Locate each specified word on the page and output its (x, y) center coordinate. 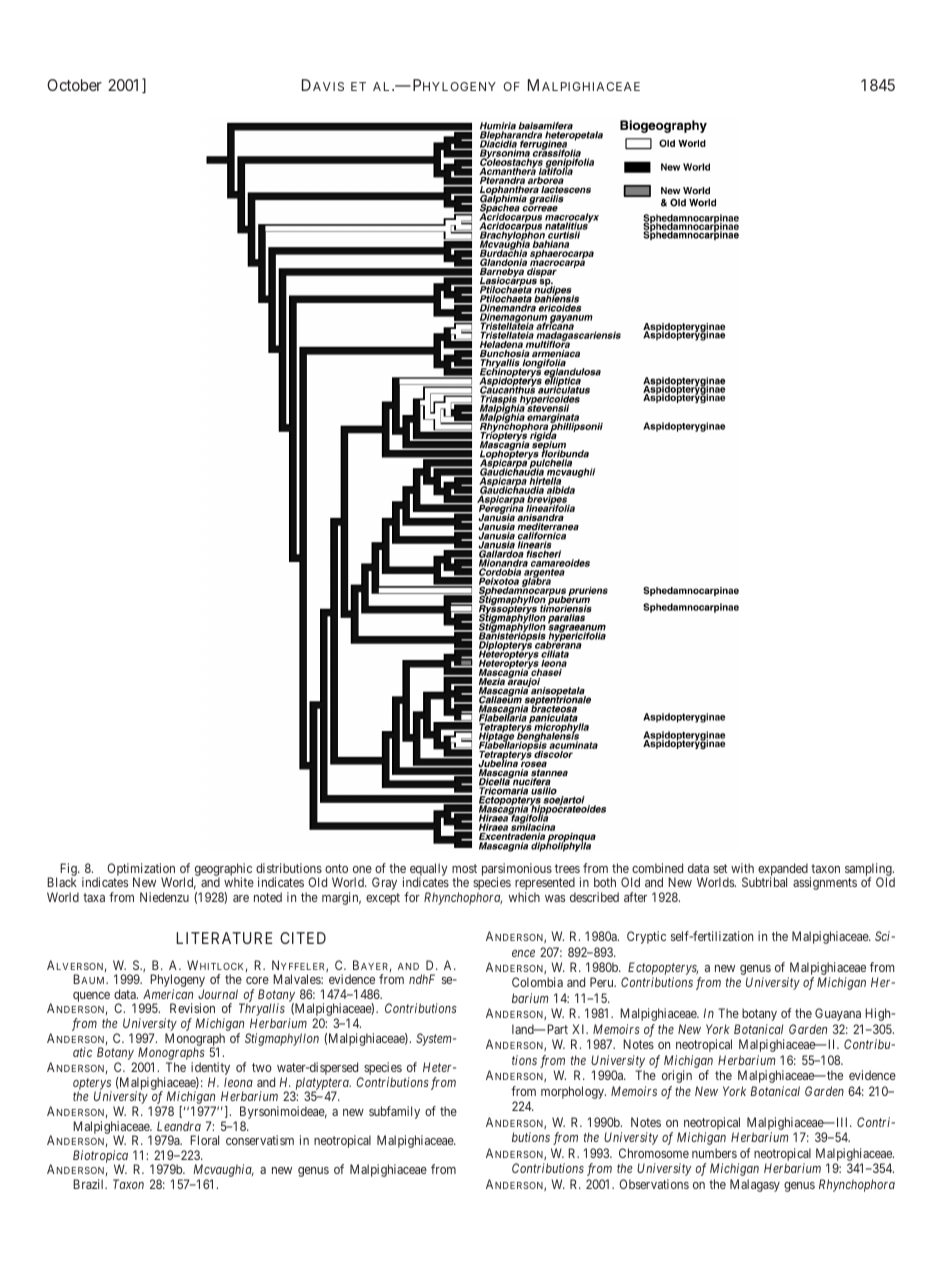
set (720, 868)
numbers (714, 1153)
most (464, 868)
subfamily (394, 1112)
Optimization (141, 871)
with (742, 868)
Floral (204, 1140)
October (74, 85)
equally (429, 871)
